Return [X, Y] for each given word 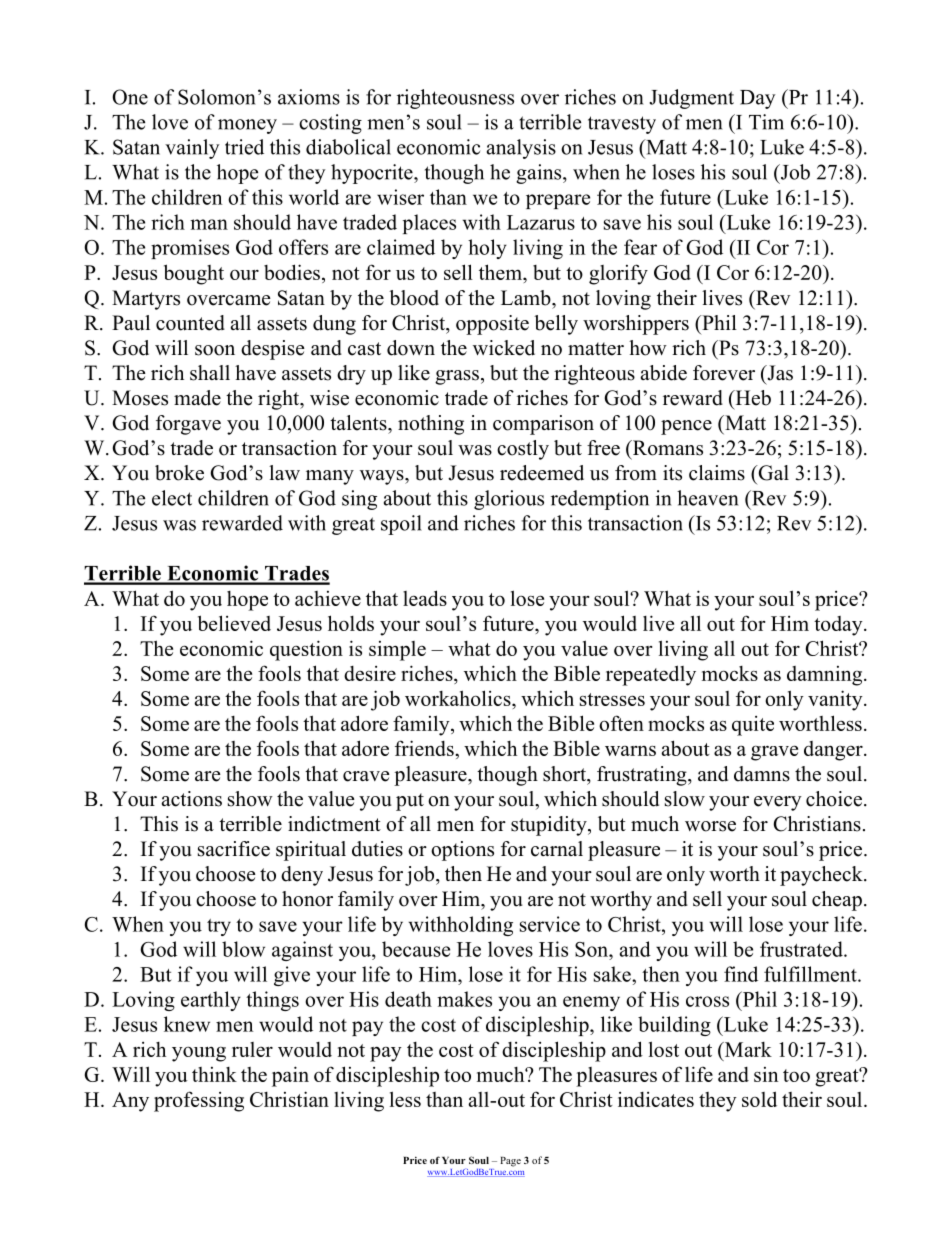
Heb [752, 398]
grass [457, 377]
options [462, 851]
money [247, 126]
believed [234, 623]
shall [210, 373]
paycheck [822, 876]
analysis [521, 149]
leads [425, 598]
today [839, 626]
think [214, 1074]
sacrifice [234, 849]
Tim [766, 122]
